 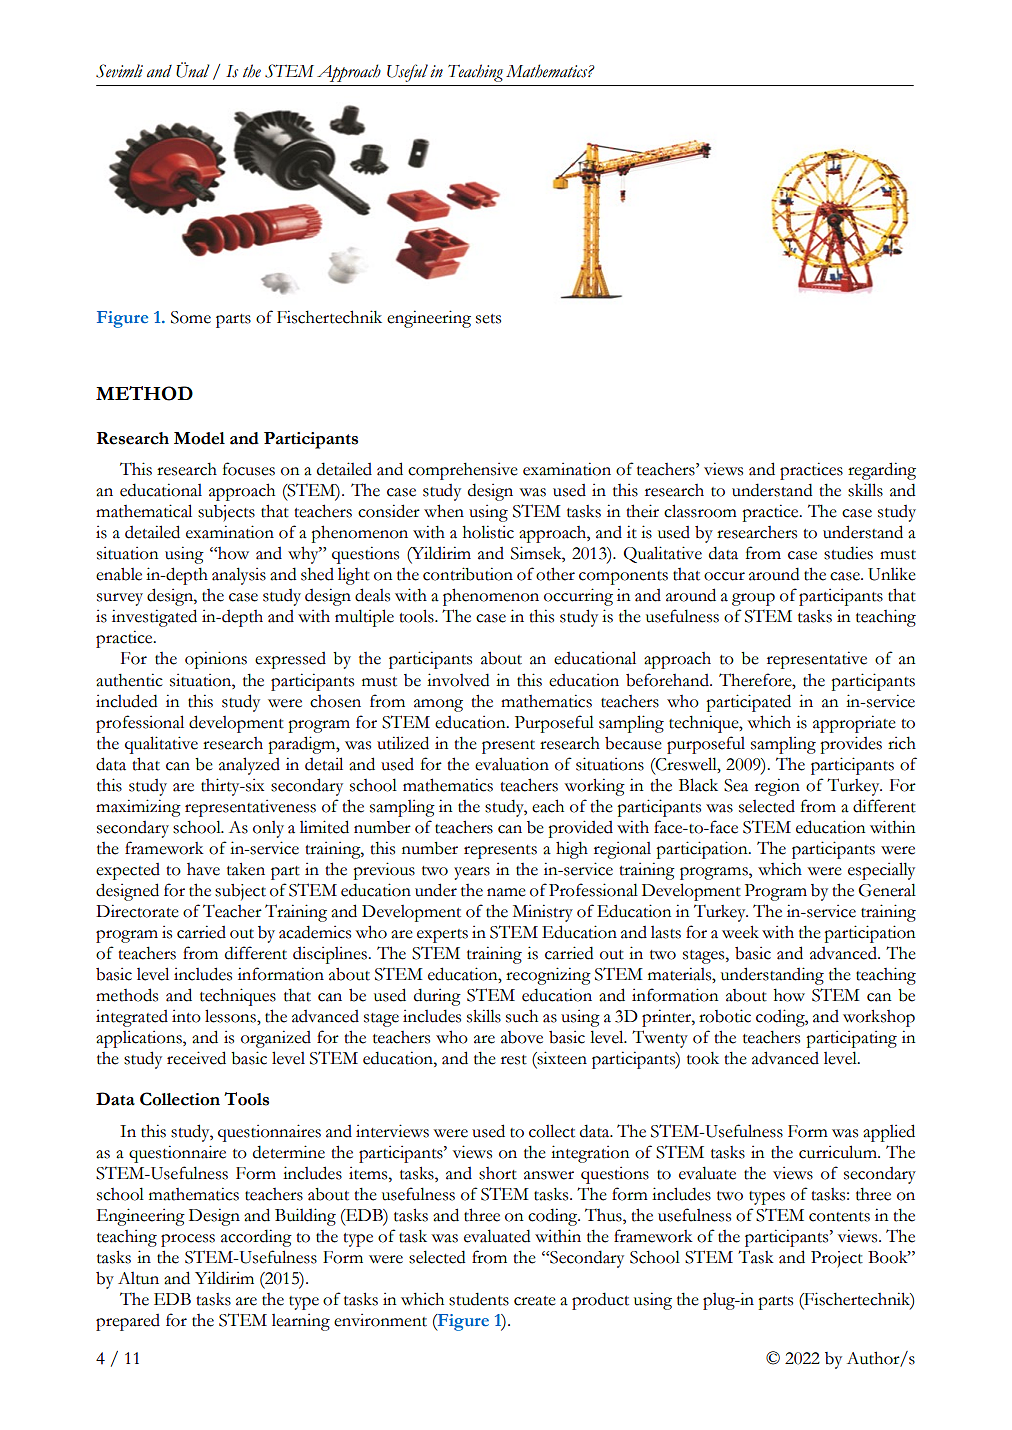 What do you see at coordinates (514, 1060) in the screenshot?
I see `rest` at bounding box center [514, 1060].
